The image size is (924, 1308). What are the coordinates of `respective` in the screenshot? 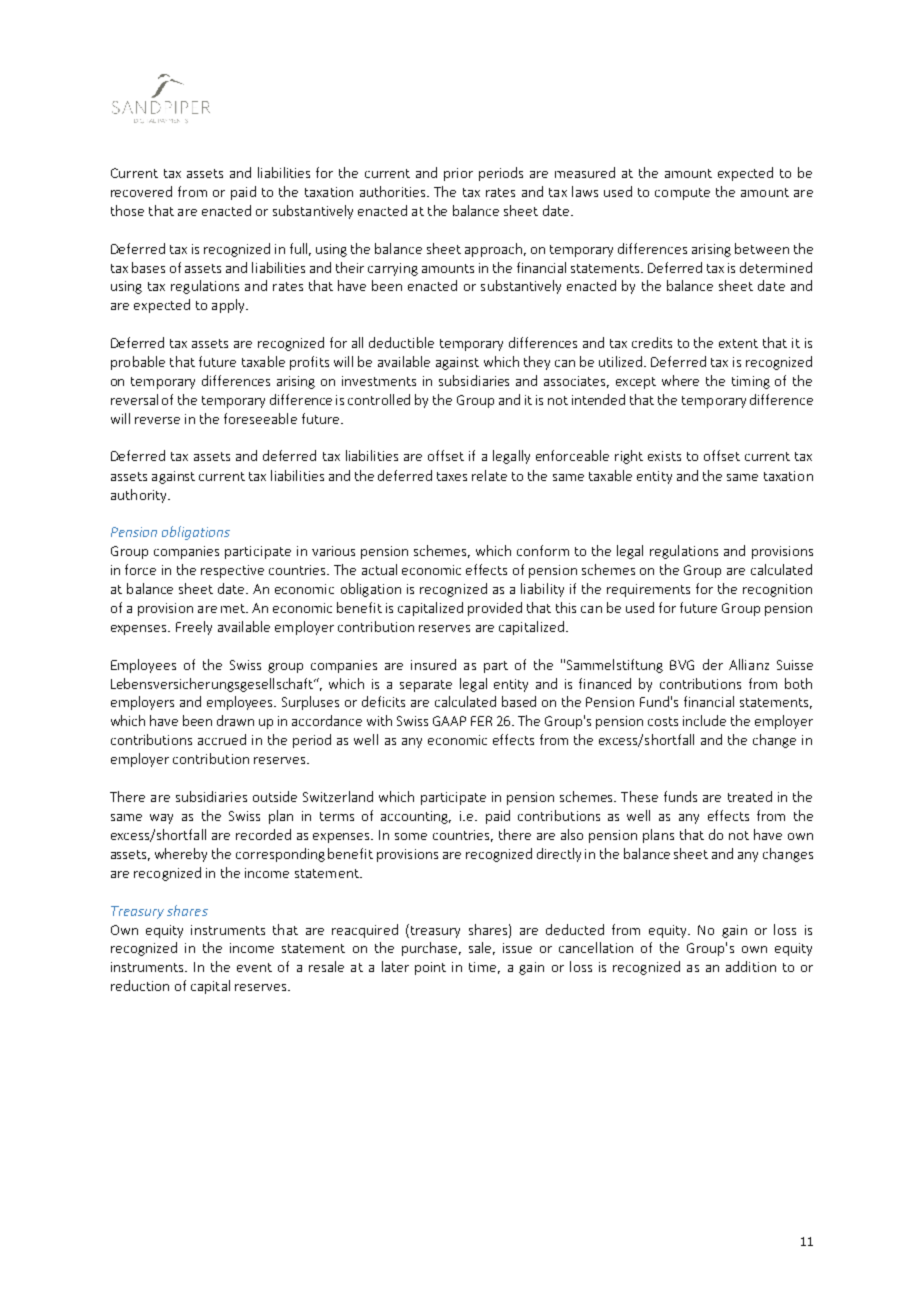 It's located at (232, 571).
